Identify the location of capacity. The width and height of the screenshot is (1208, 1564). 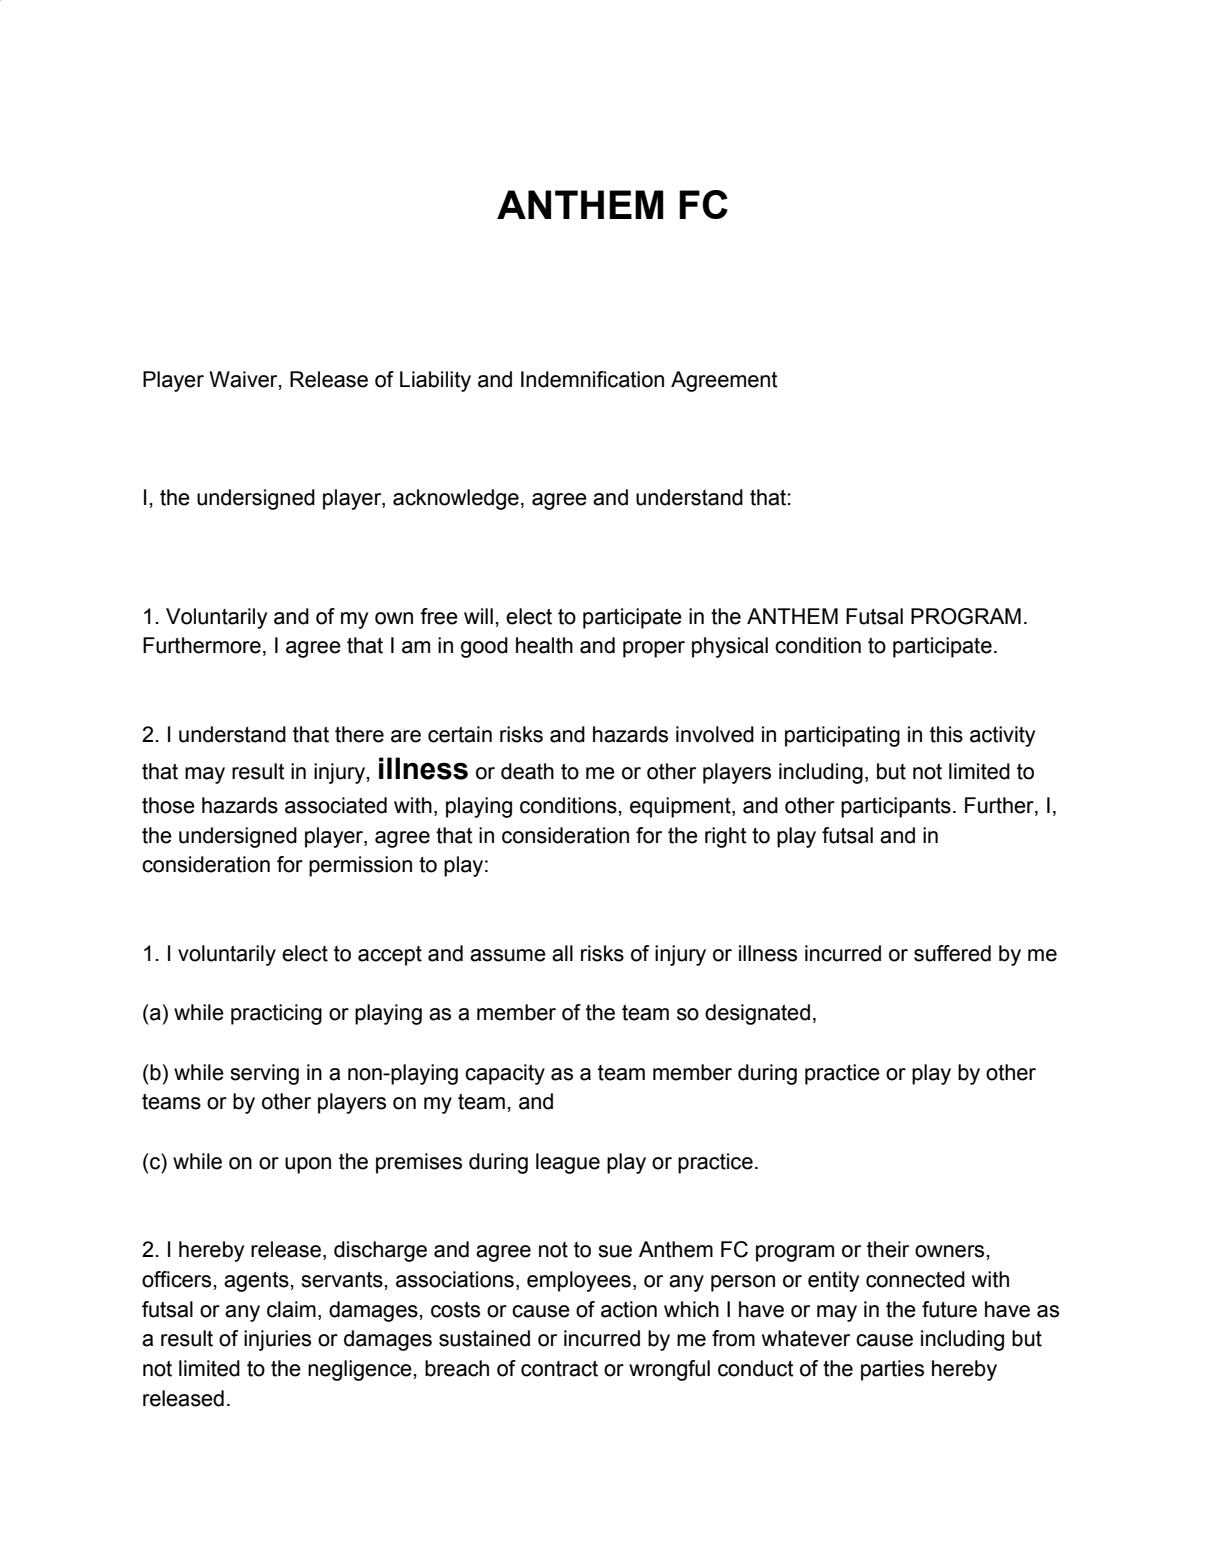
(505, 1074).
